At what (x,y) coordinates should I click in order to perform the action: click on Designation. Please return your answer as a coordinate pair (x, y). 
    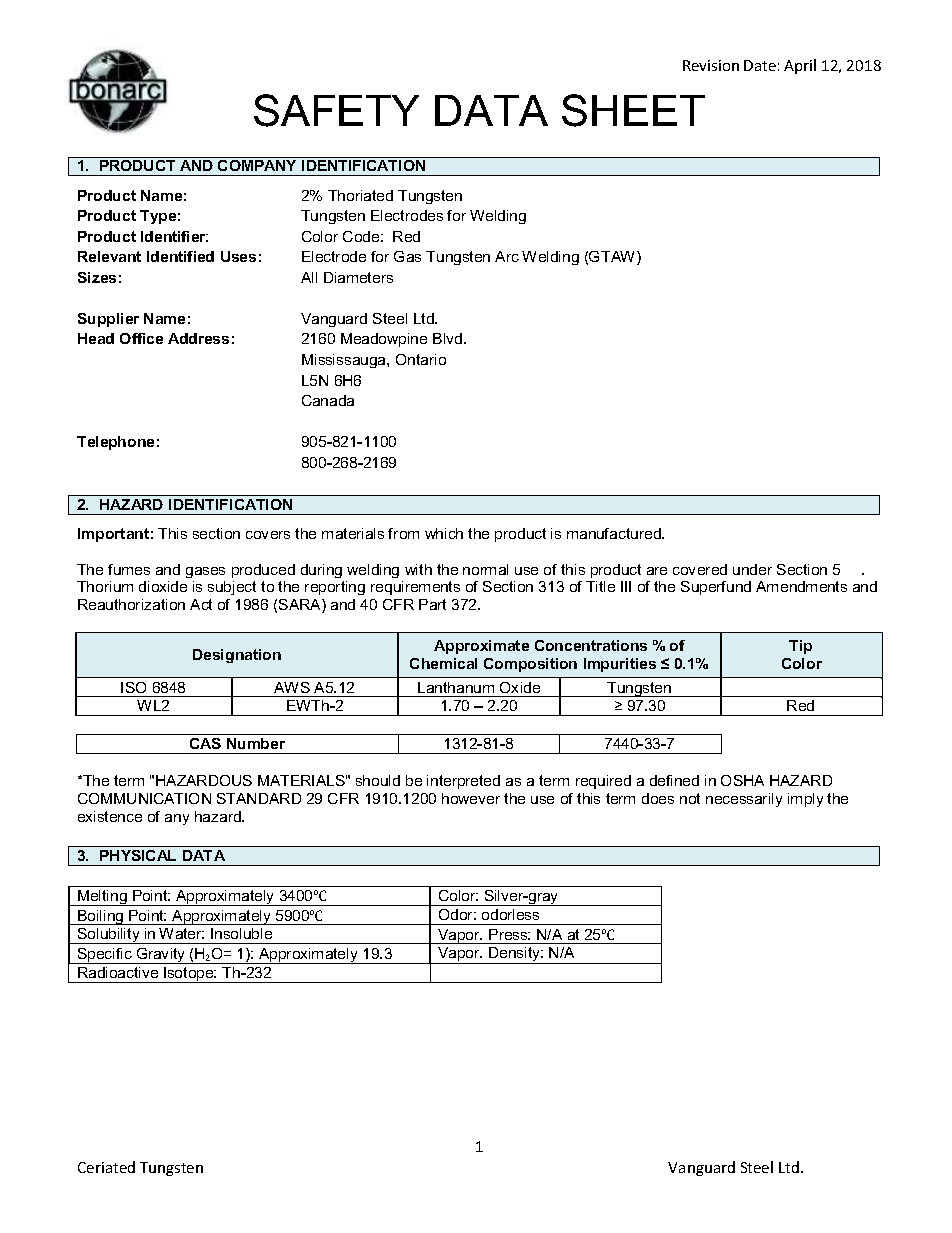
    Looking at the image, I should click on (237, 656).
